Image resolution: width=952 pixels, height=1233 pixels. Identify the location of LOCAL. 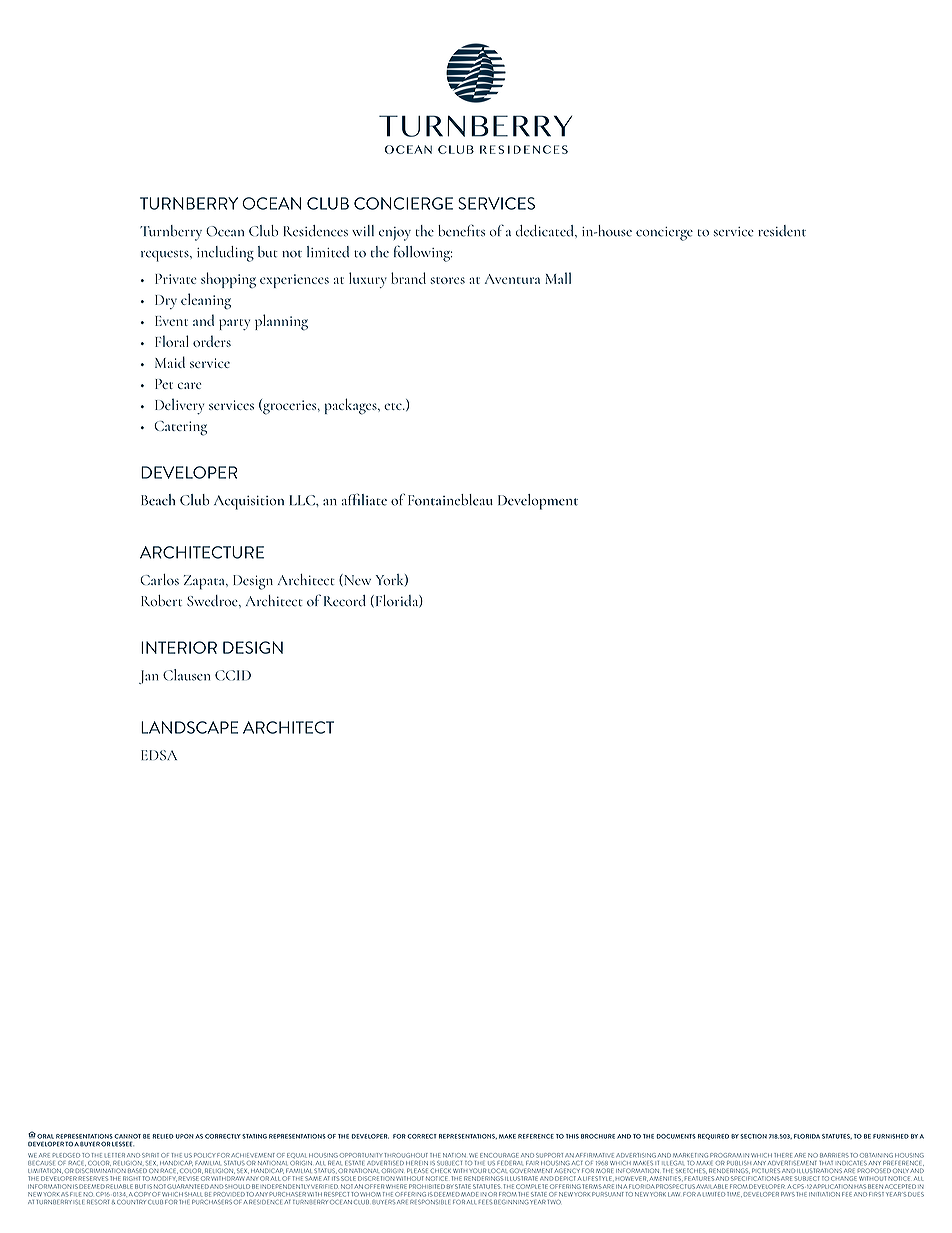
(499, 1171).
